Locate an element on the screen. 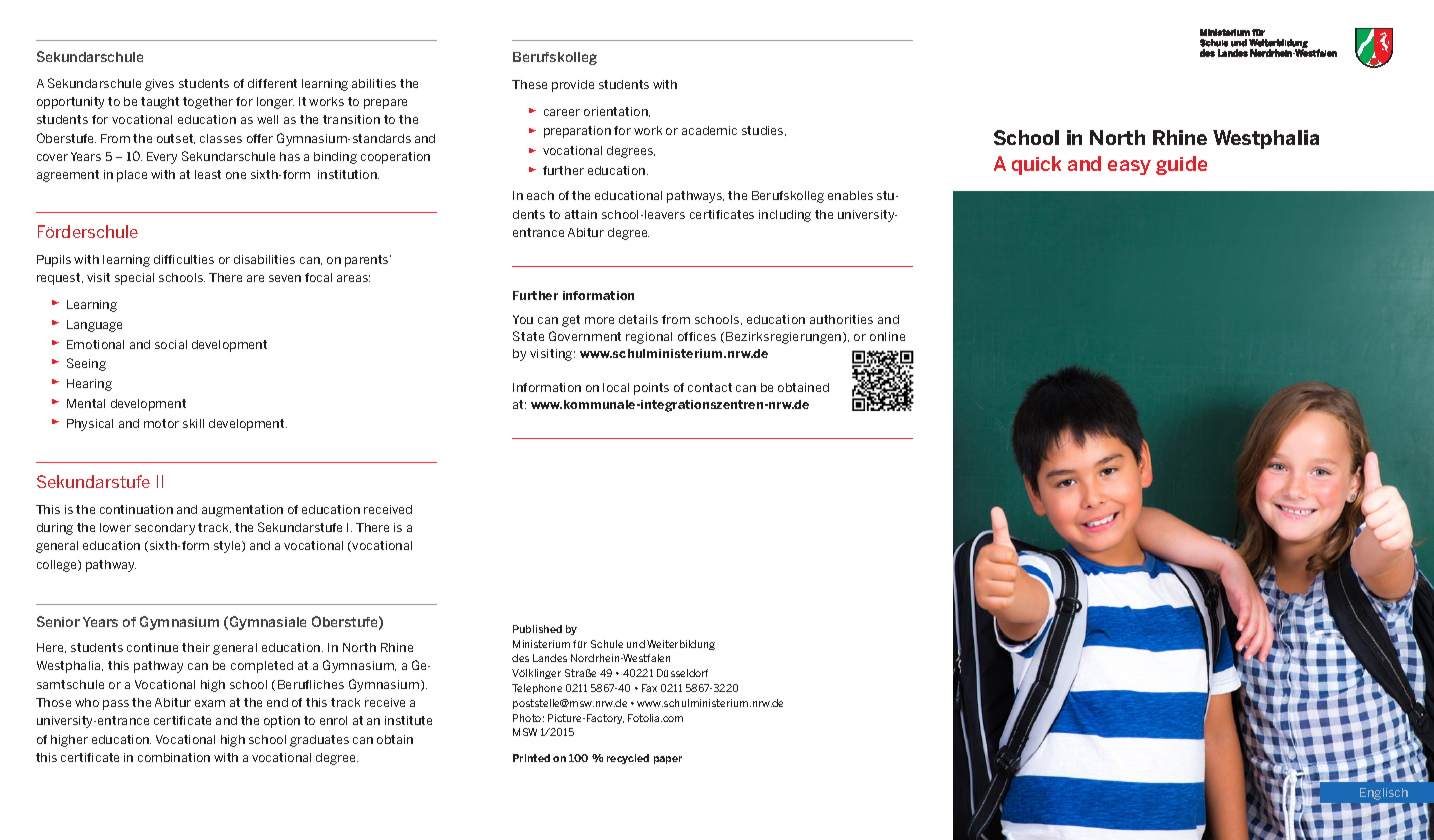 Image resolution: width=1434 pixels, height=840 pixels. Published is located at coordinates (537, 629).
